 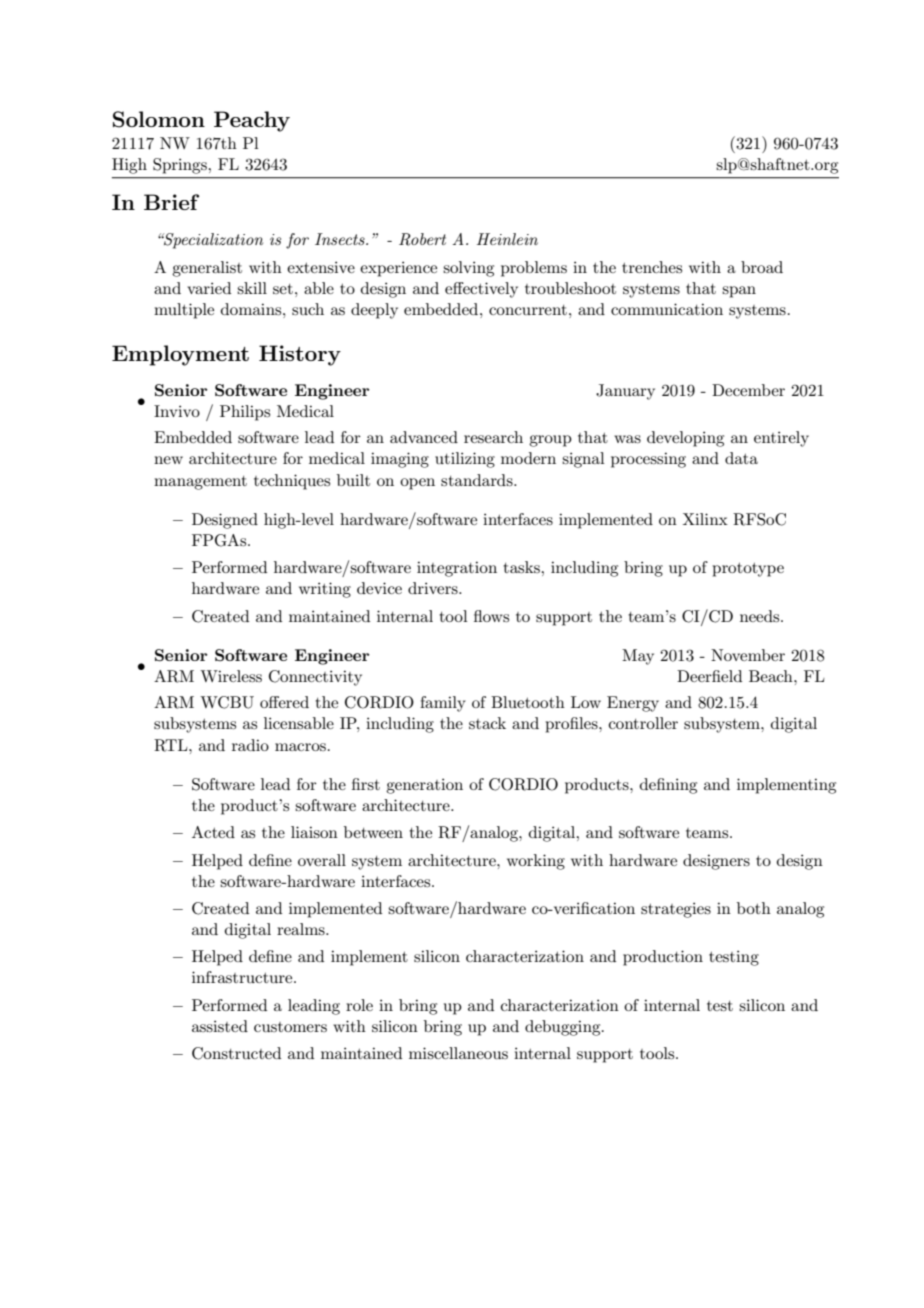 I want to click on miscellaneous, so click(x=458, y=1053).
